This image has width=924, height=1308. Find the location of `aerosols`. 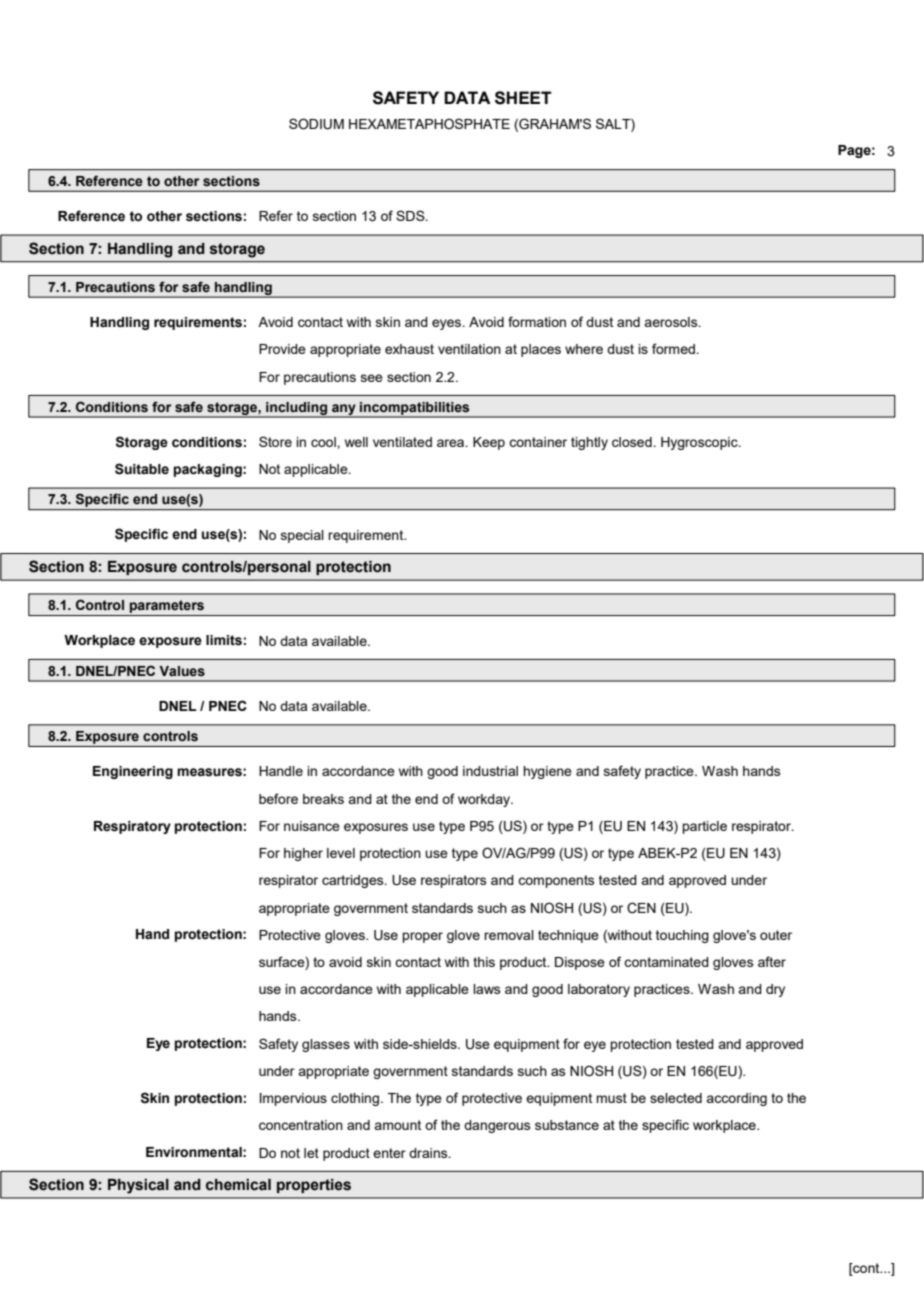

aerosols is located at coordinates (672, 322).
